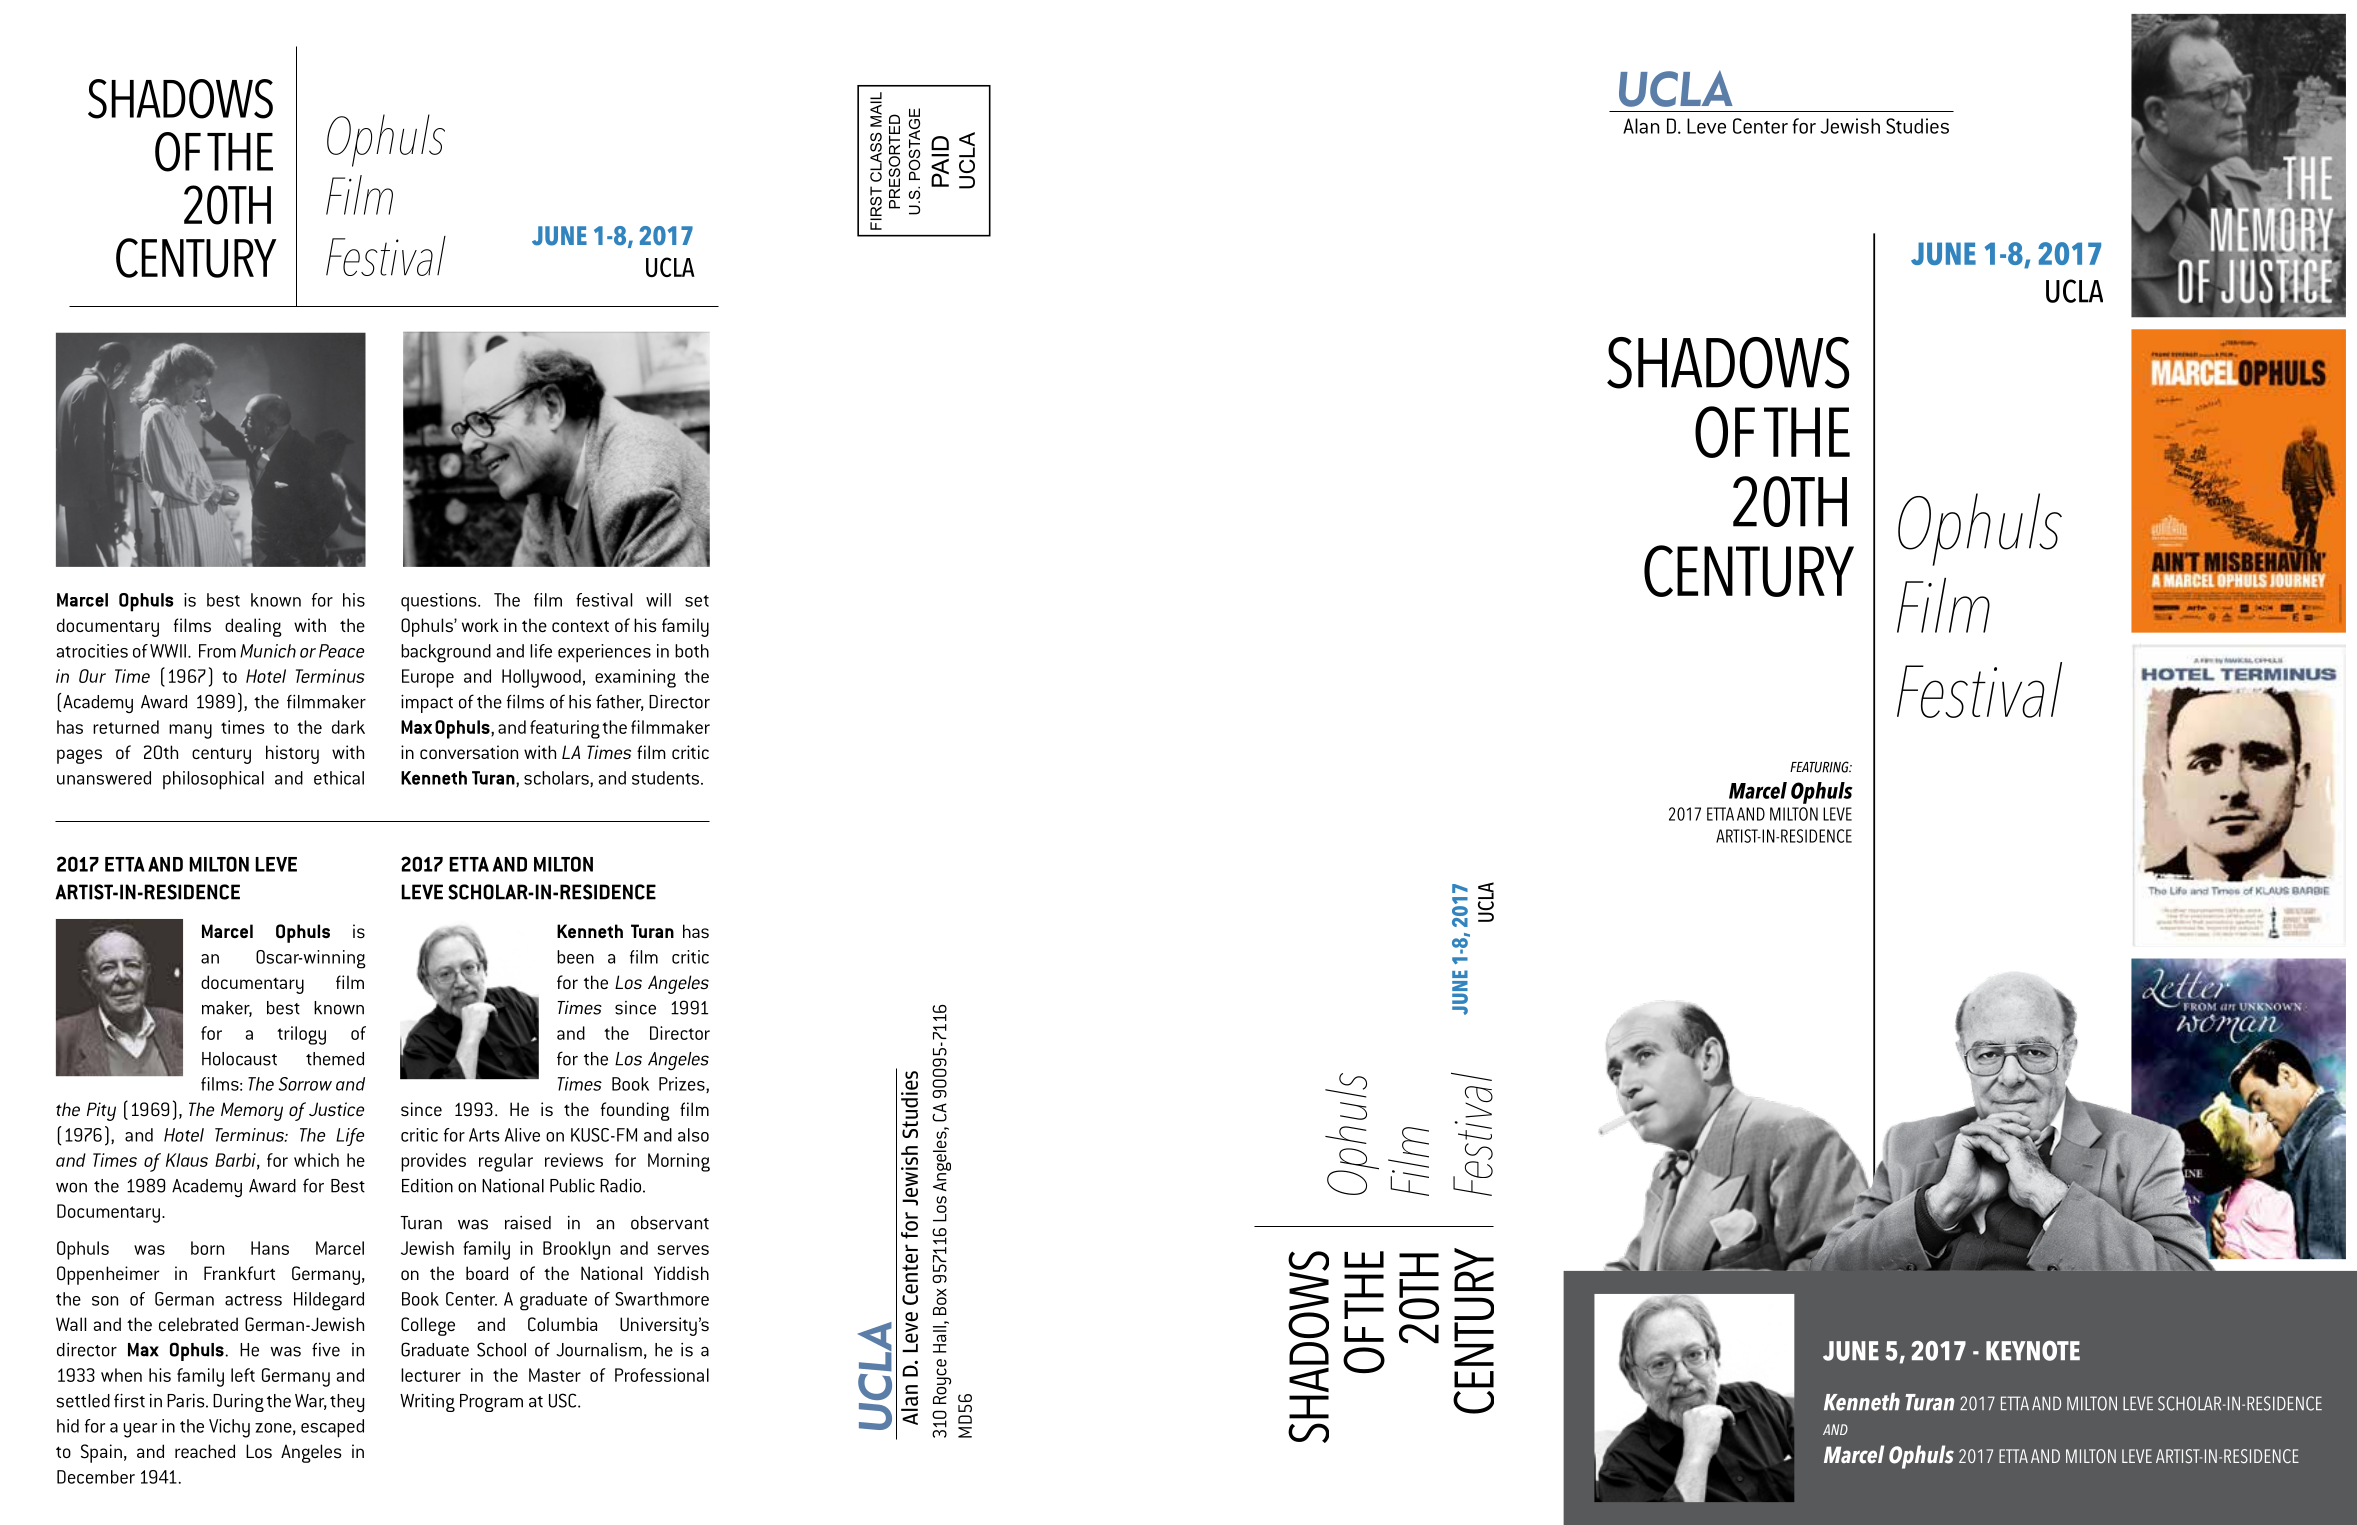 Image resolution: width=2357 pixels, height=1525 pixels. What do you see at coordinates (339, 778) in the screenshot?
I see `ethical` at bounding box center [339, 778].
